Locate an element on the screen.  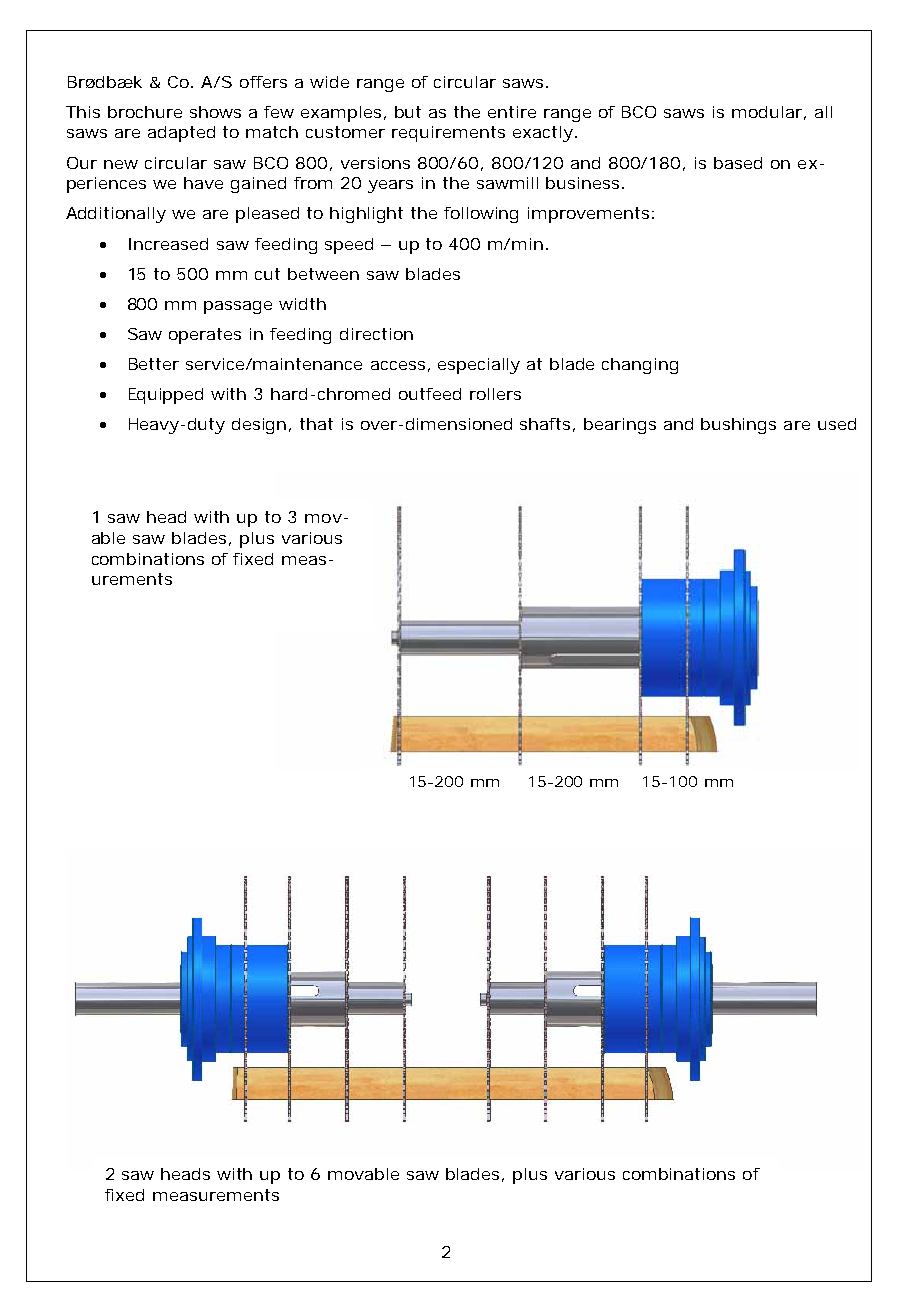
following is located at coordinates (481, 215).
